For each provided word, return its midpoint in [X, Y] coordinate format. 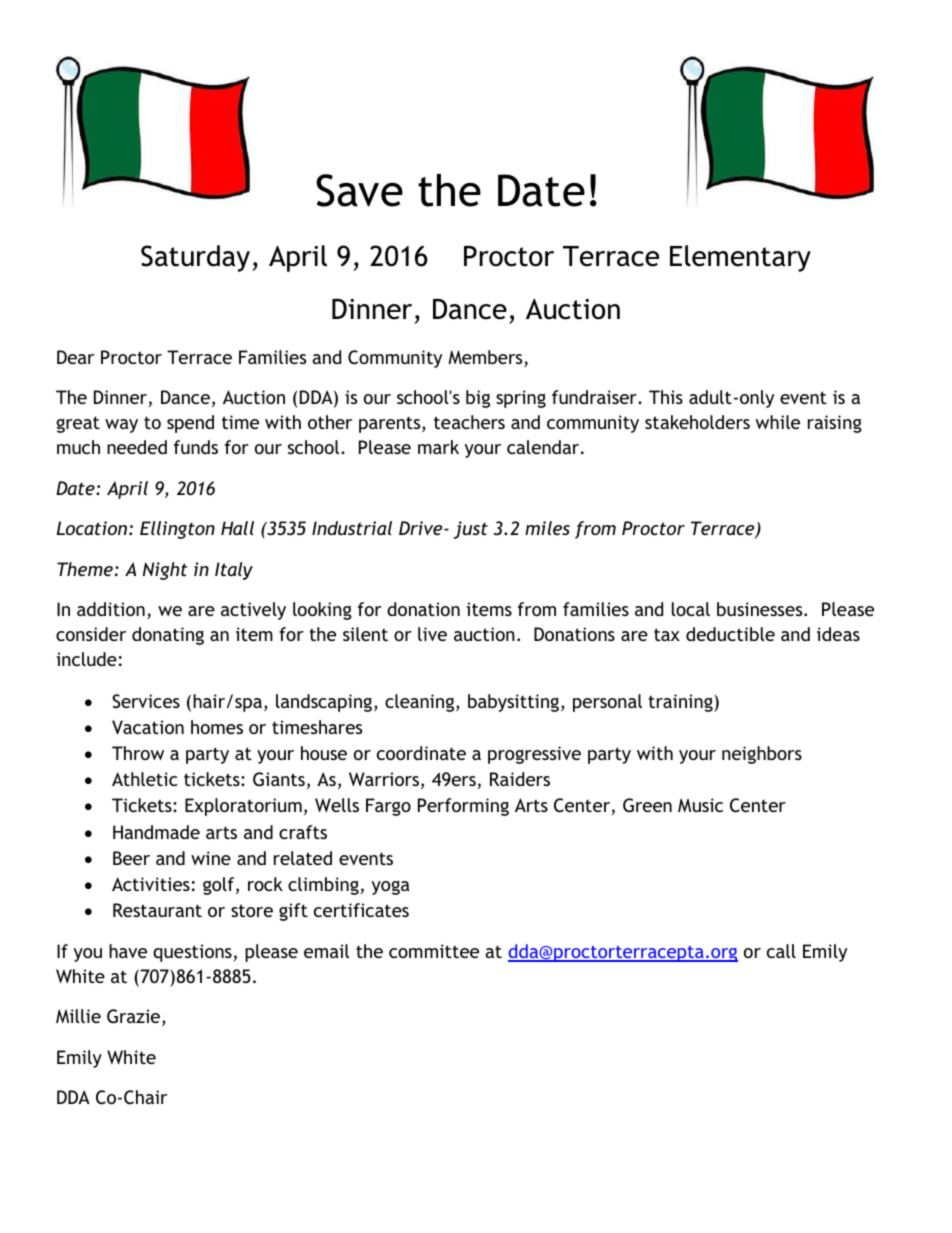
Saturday [195, 258]
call [781, 951]
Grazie [135, 1017]
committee [434, 951]
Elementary [740, 258]
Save [359, 190]
